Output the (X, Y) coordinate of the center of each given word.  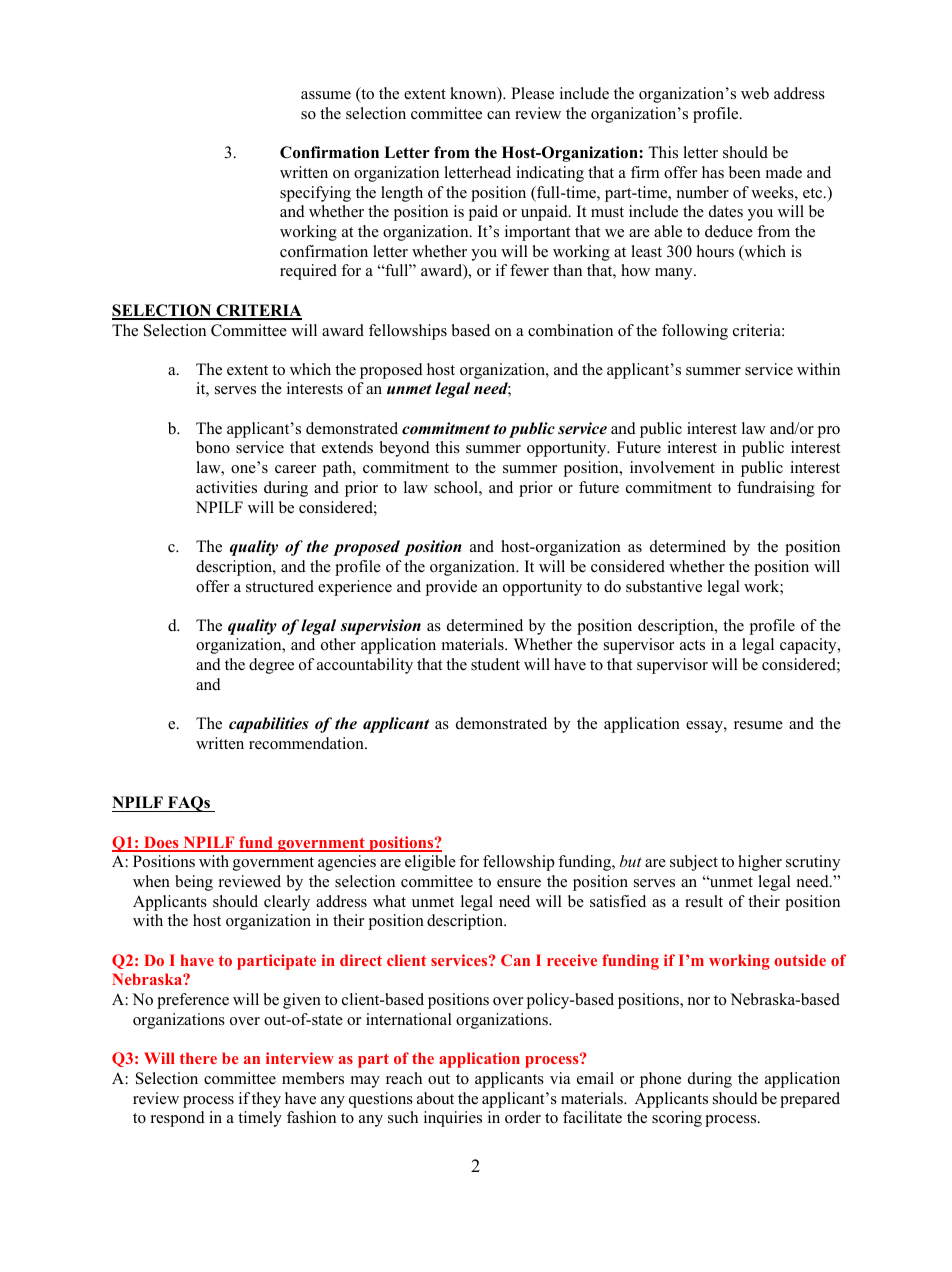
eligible (430, 863)
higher (760, 863)
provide (451, 588)
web (755, 93)
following (695, 332)
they (266, 1100)
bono (213, 447)
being (194, 883)
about (435, 1098)
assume (326, 95)
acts (692, 645)
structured (280, 586)
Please (532, 93)
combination (570, 330)
